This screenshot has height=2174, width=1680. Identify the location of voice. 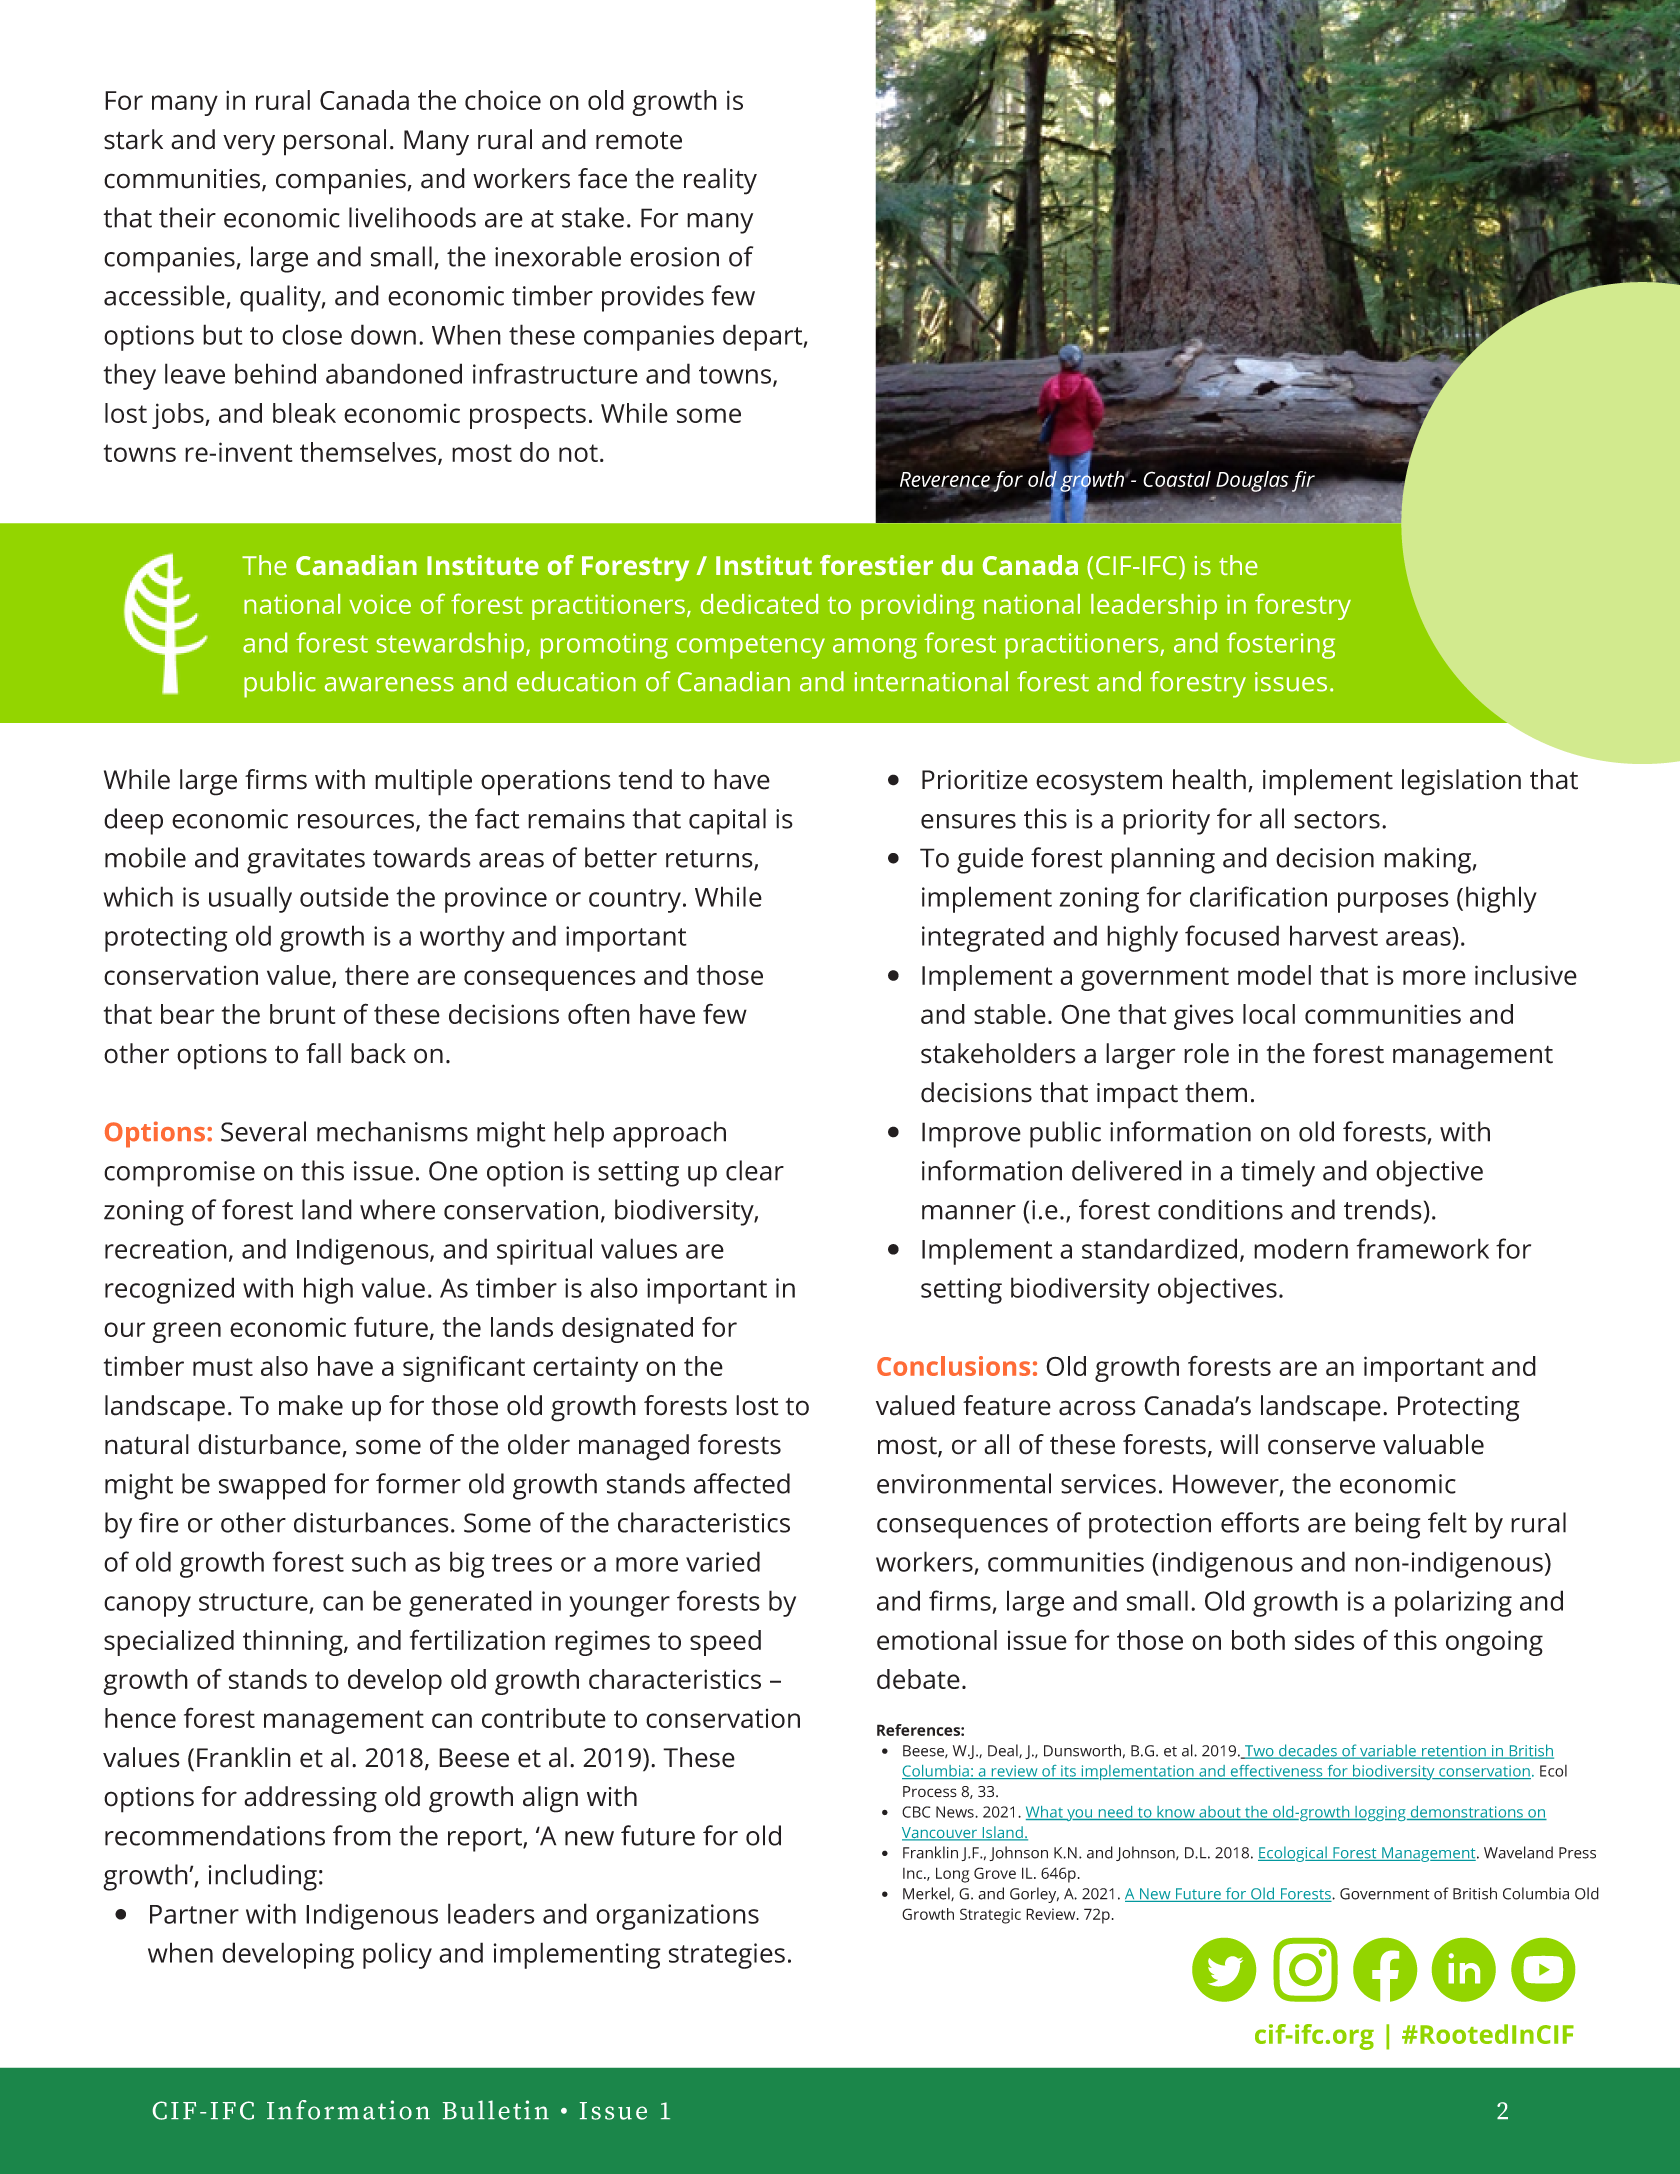
(380, 604).
